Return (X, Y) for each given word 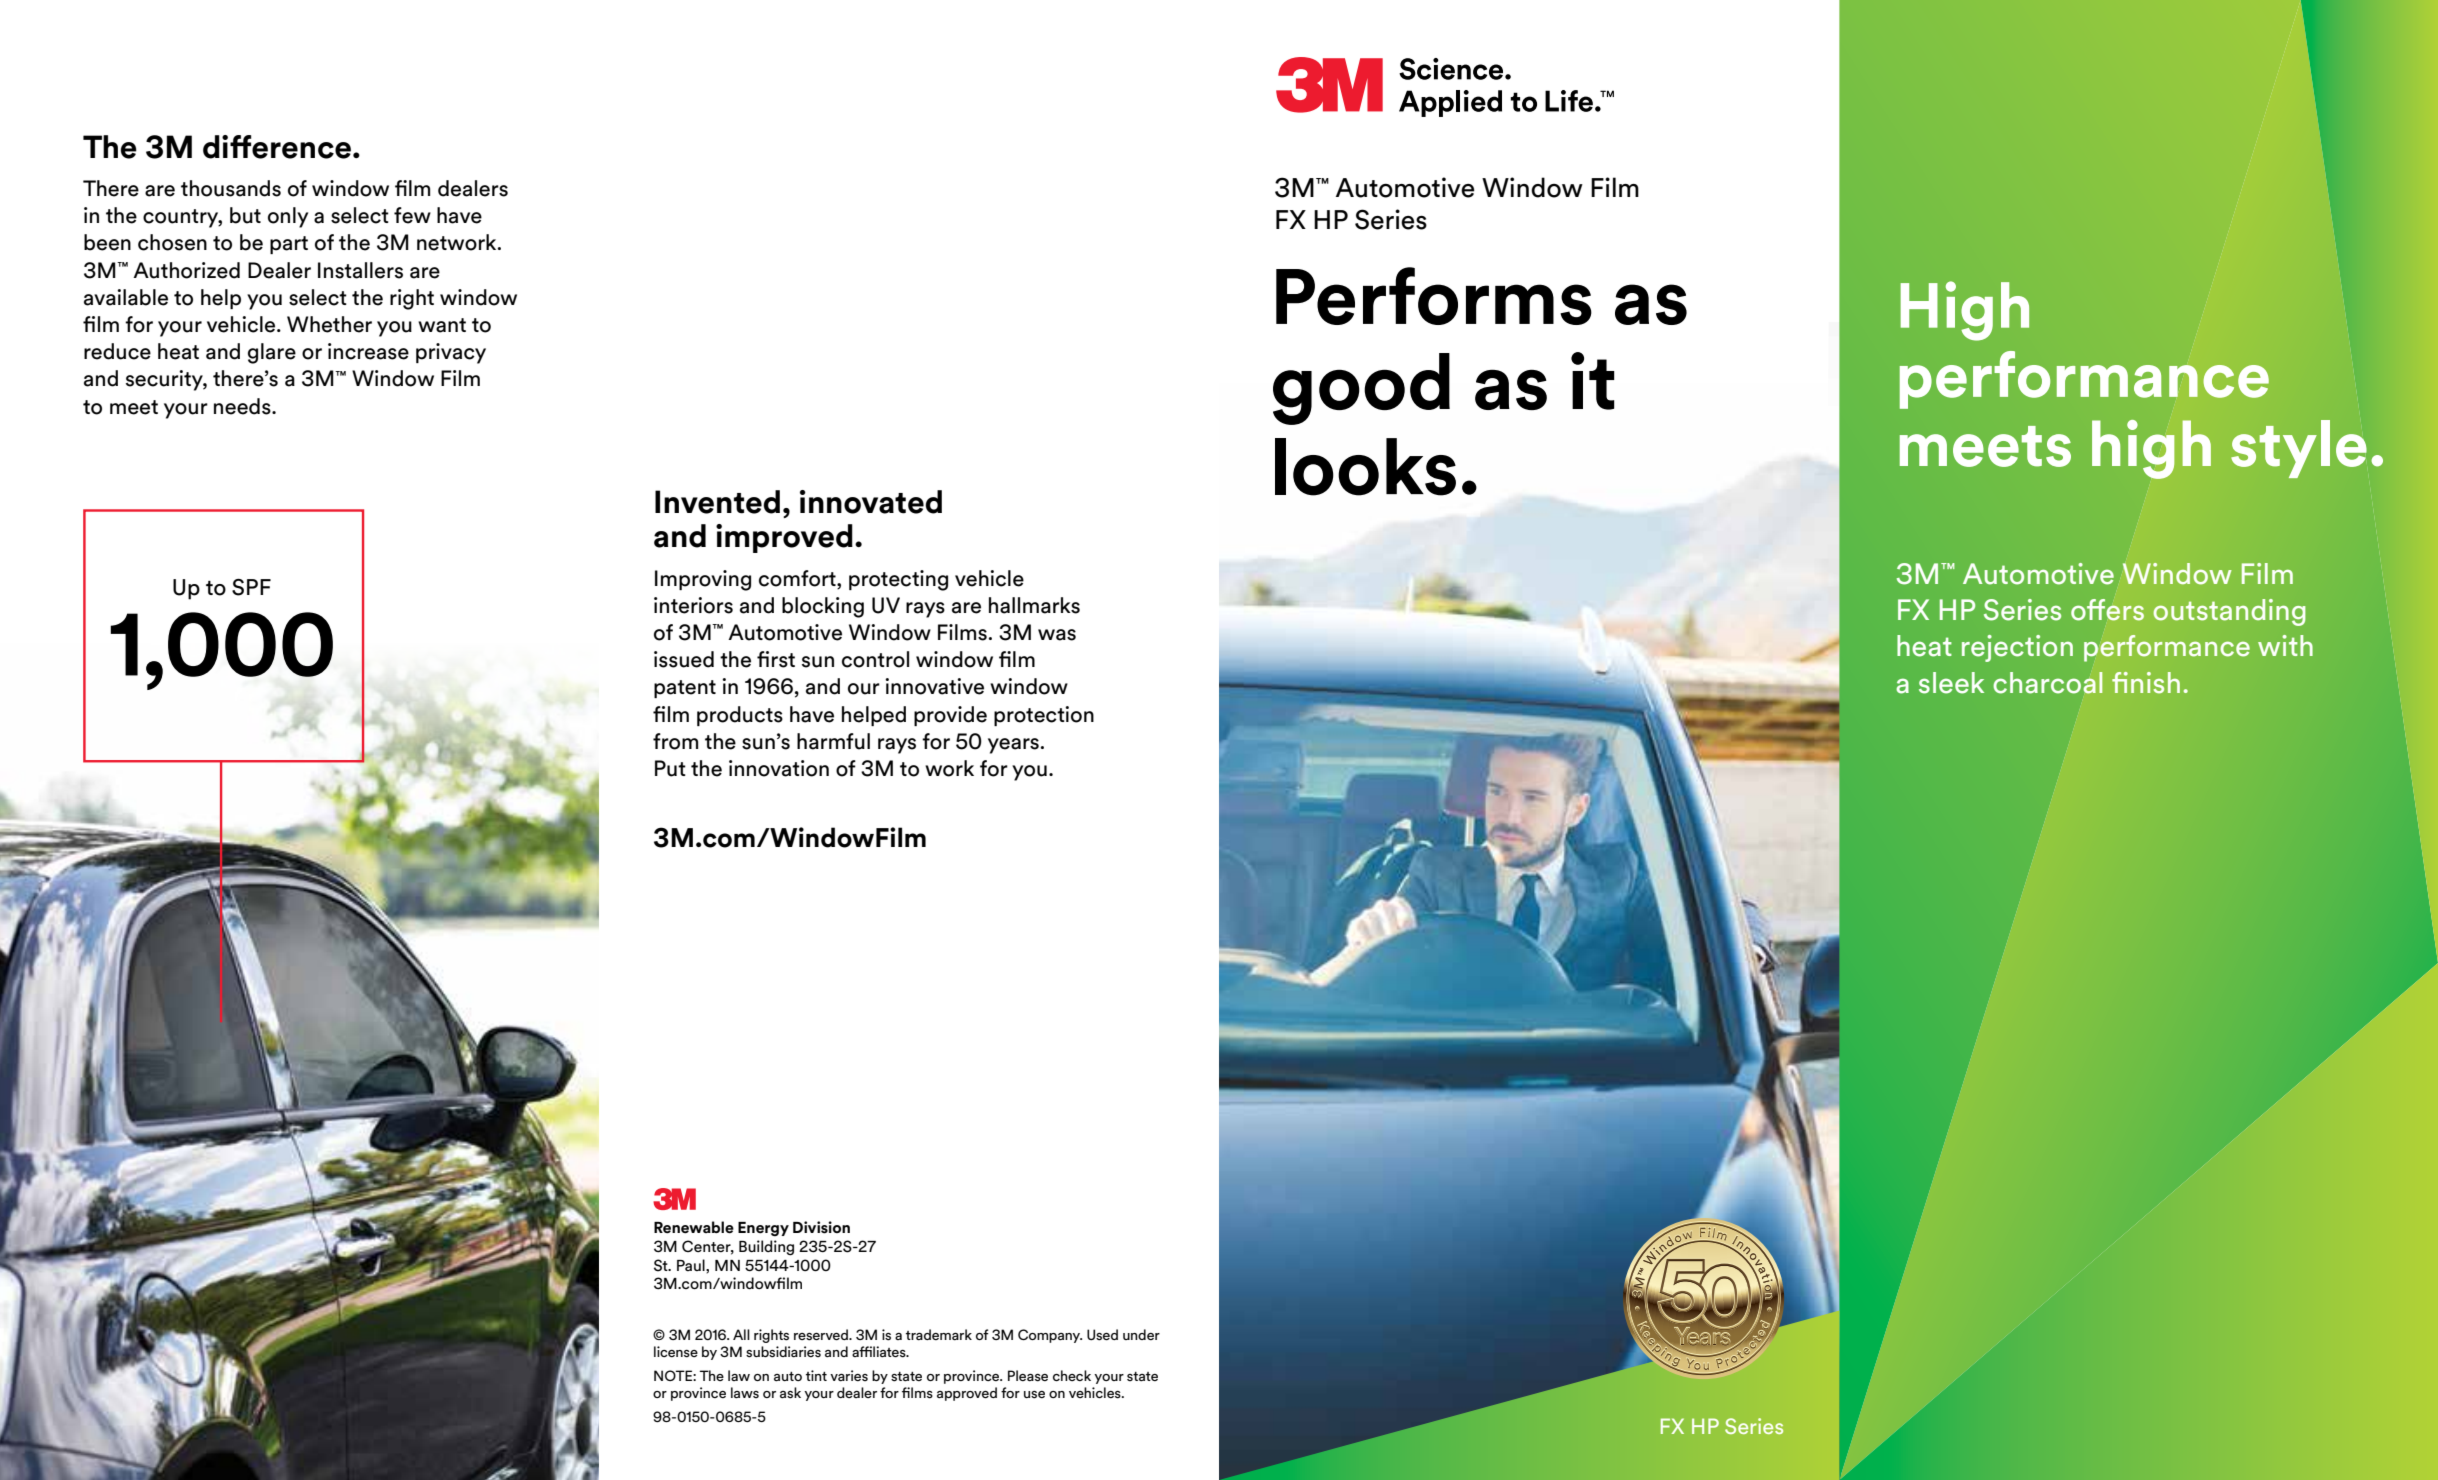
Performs (1434, 296)
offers (2107, 610)
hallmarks (1034, 605)
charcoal (2048, 683)
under (1141, 1334)
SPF (251, 587)
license (676, 1352)
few (412, 215)
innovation (779, 768)
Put (670, 768)
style (2299, 449)
